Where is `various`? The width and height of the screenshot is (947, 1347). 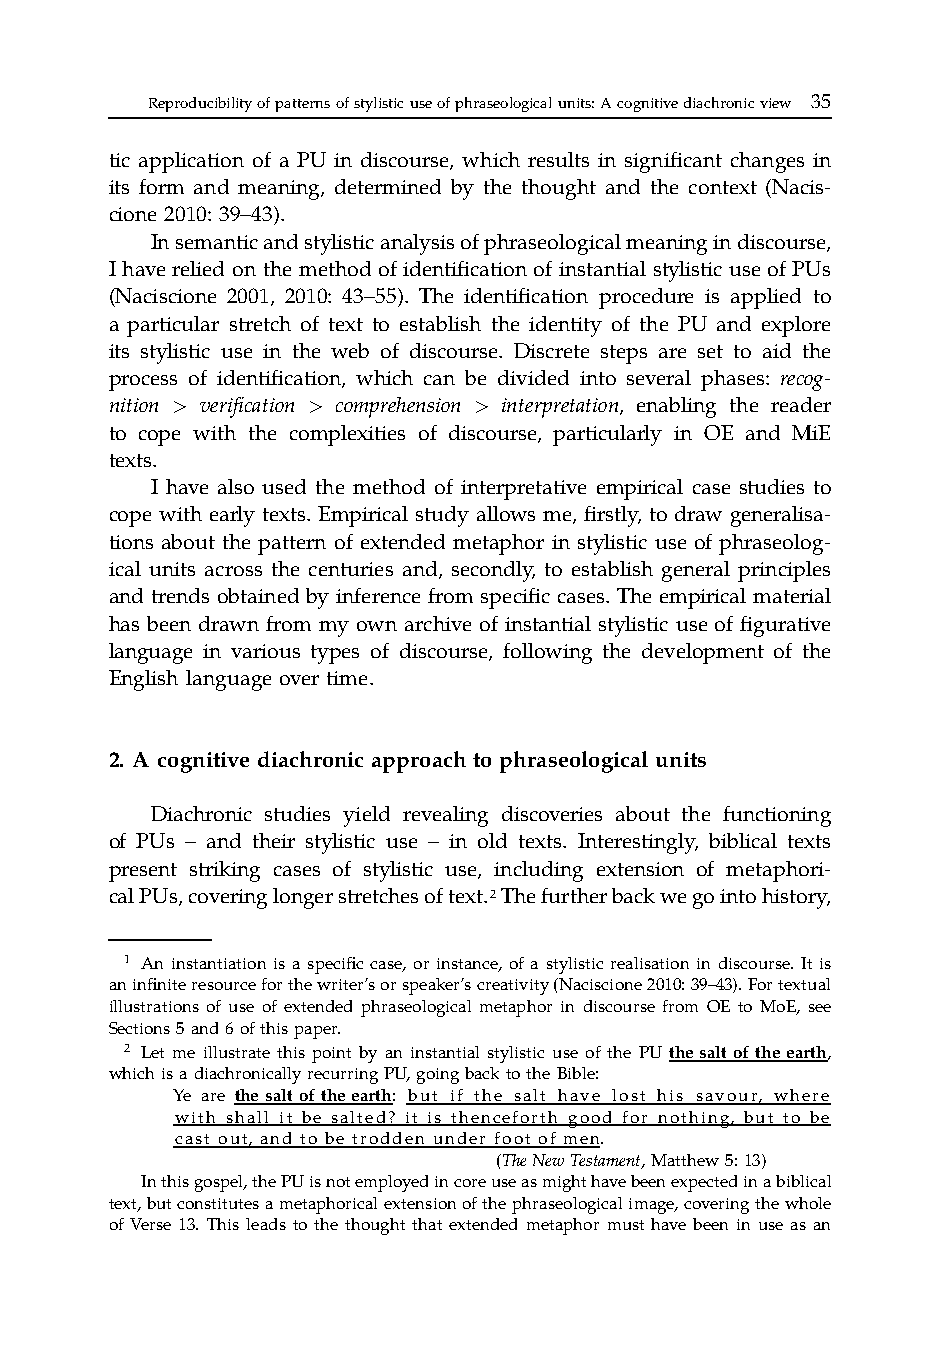 various is located at coordinates (265, 651).
